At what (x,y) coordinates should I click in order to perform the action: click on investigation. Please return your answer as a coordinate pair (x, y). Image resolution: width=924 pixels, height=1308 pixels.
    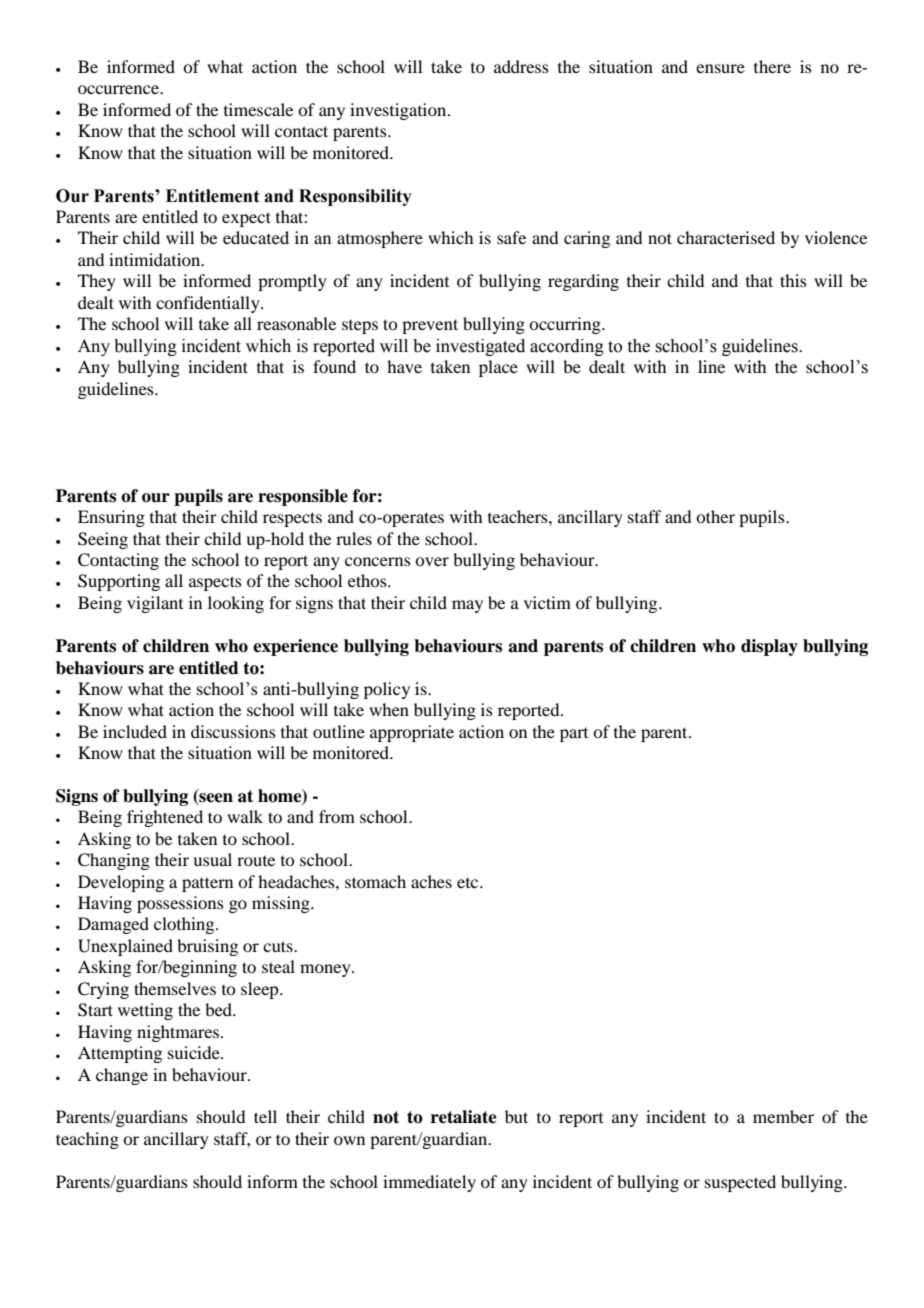
    Looking at the image, I should click on (399, 111).
